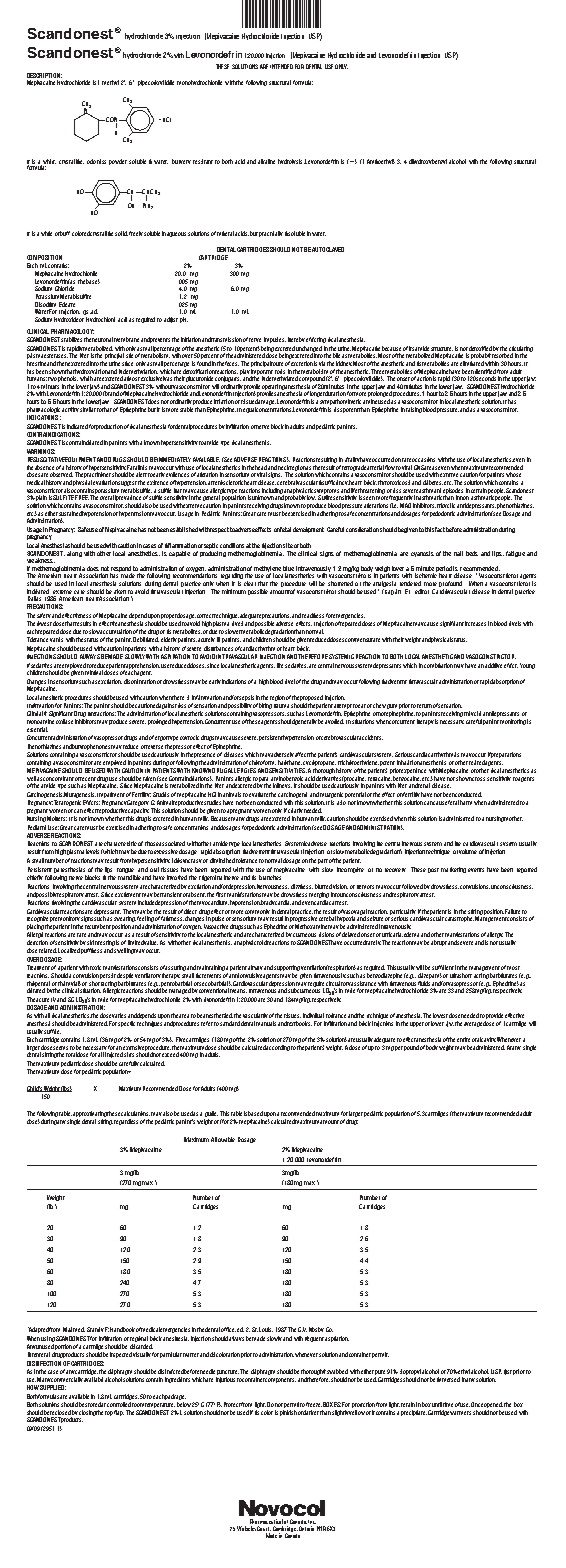 The image size is (566, 1568). Describe the element at coordinates (302, 886) in the page. I see `dizziness` at that location.
